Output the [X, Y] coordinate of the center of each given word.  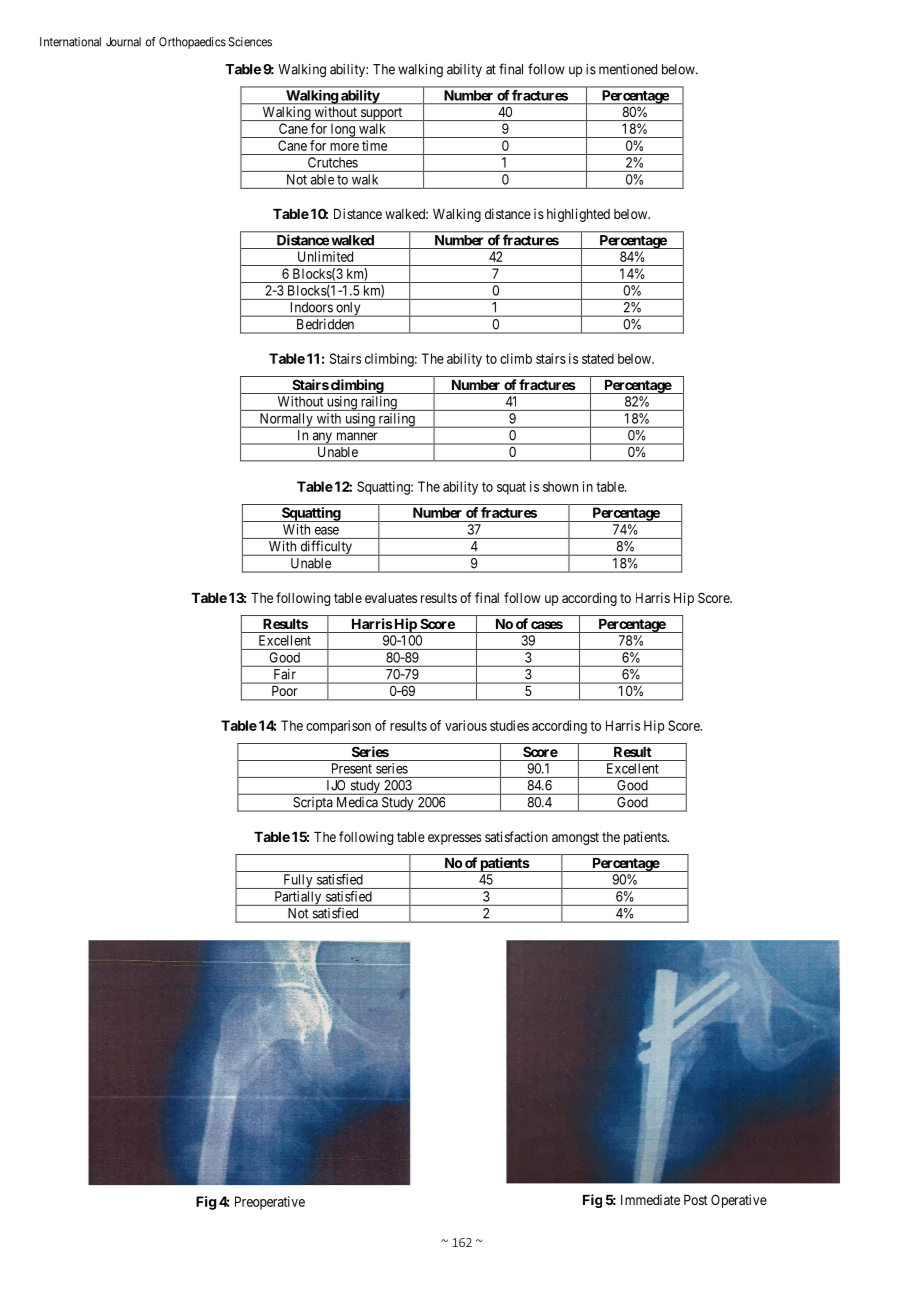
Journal [123, 42]
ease [327, 531]
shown [560, 486]
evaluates [391, 598]
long [342, 131]
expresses [454, 839]
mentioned [628, 69]
